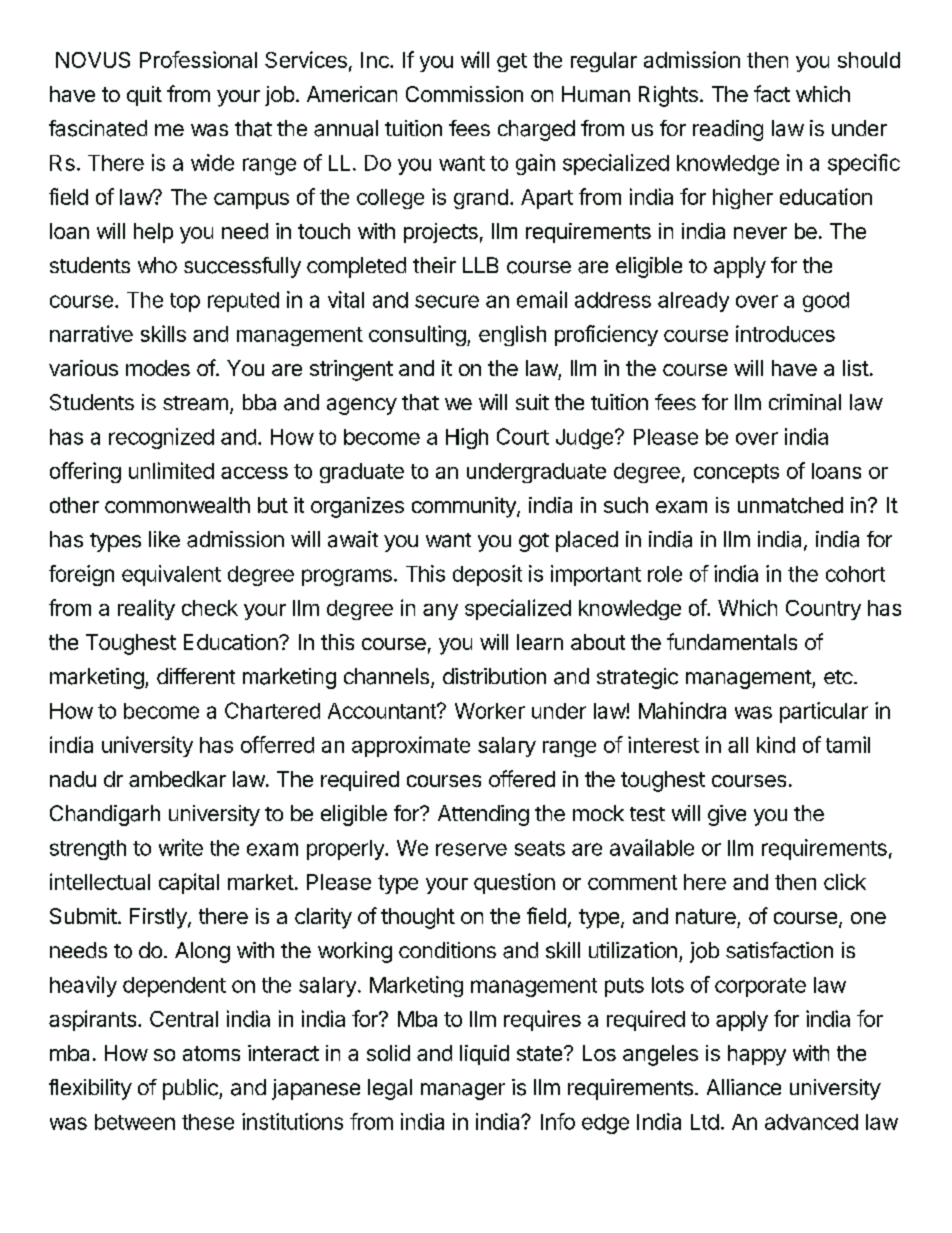 The height and width of the screenshot is (1233, 952). What do you see at coordinates (181, 847) in the screenshot?
I see `write` at bounding box center [181, 847].
